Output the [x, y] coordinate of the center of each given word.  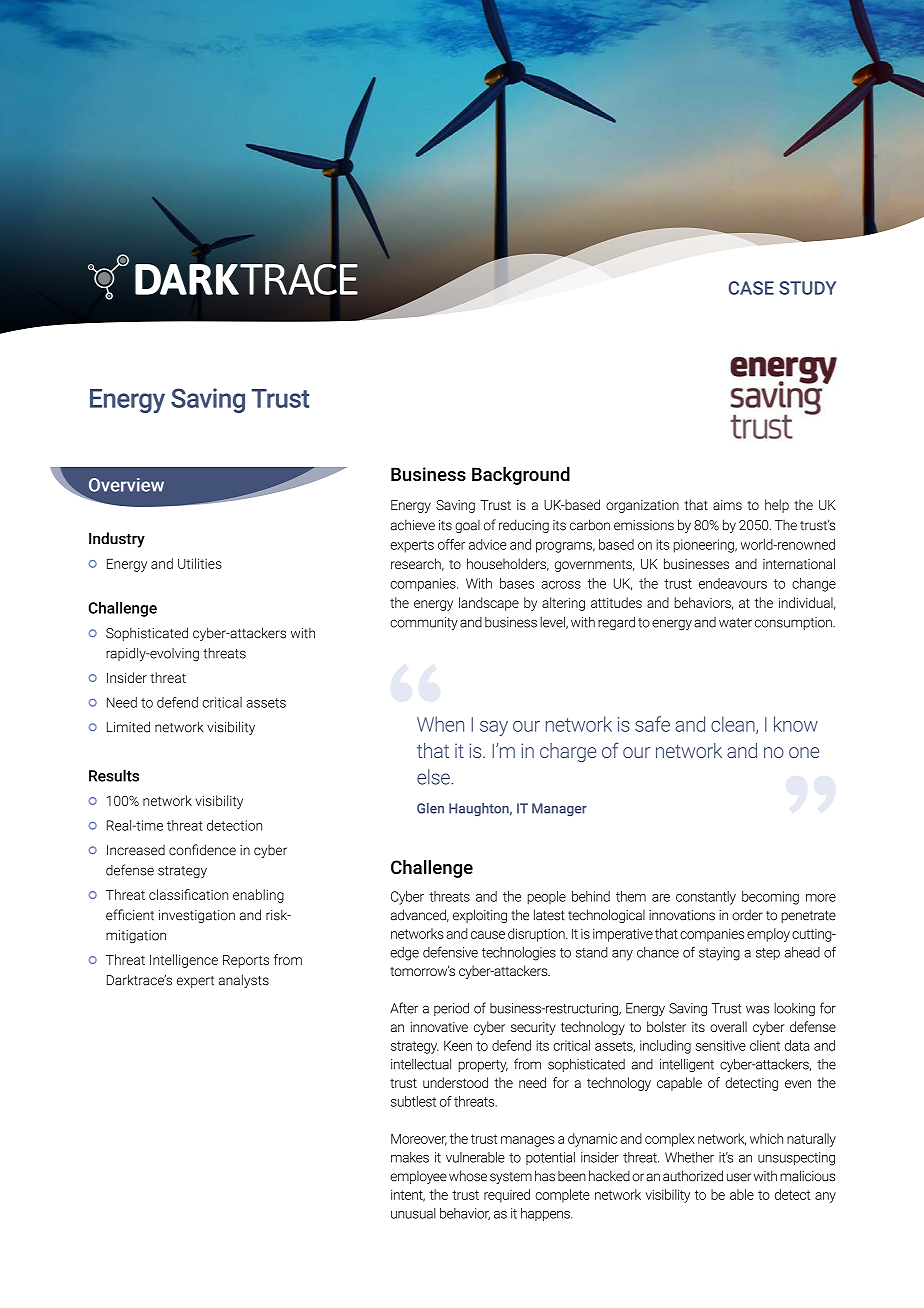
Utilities [200, 563]
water [735, 623]
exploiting [480, 916]
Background [521, 476]
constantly [706, 898]
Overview [126, 485]
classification [188, 894]
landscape [489, 604]
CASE [751, 288]
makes [410, 1157]
